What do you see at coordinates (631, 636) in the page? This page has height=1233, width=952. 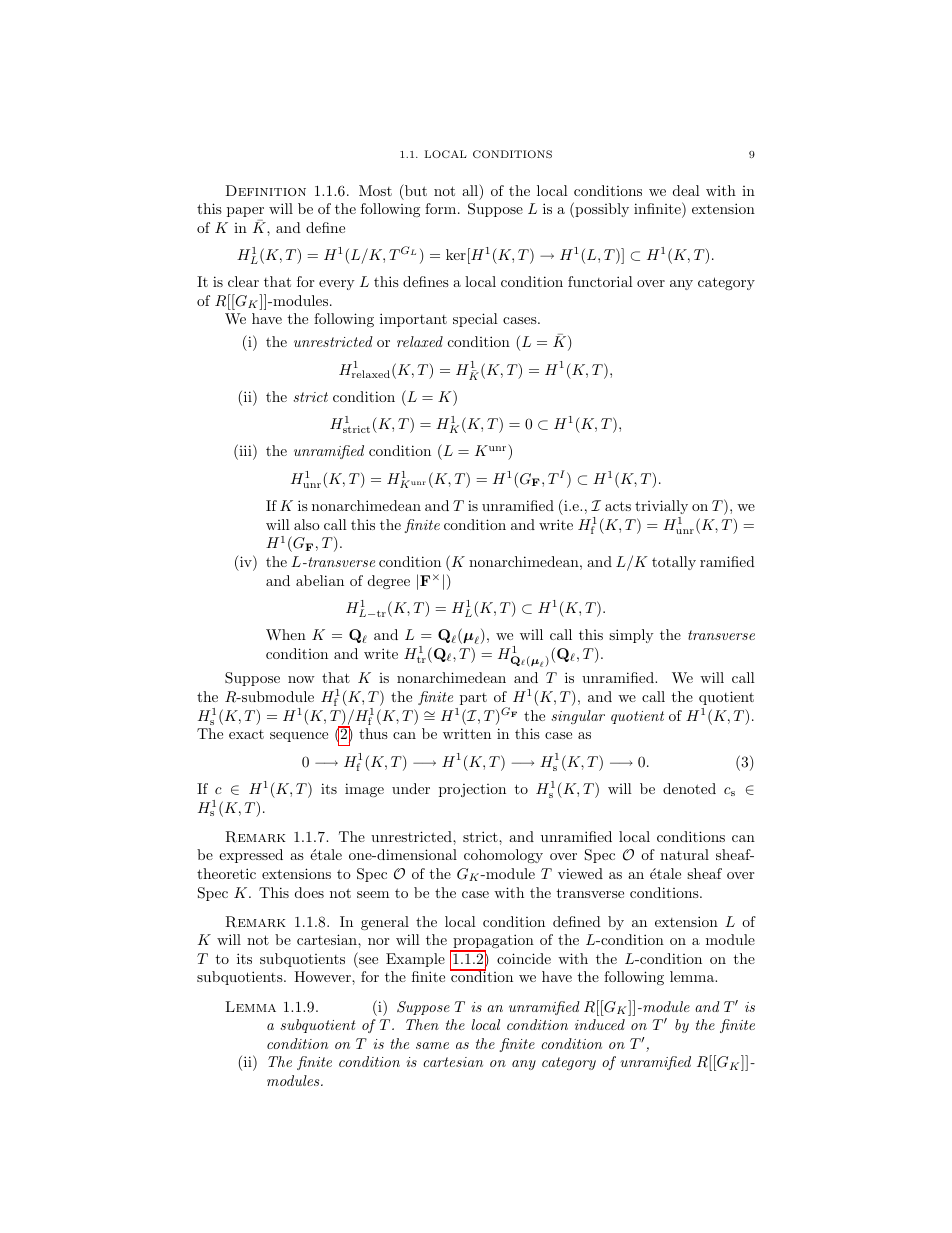 I see `simply` at bounding box center [631, 636].
